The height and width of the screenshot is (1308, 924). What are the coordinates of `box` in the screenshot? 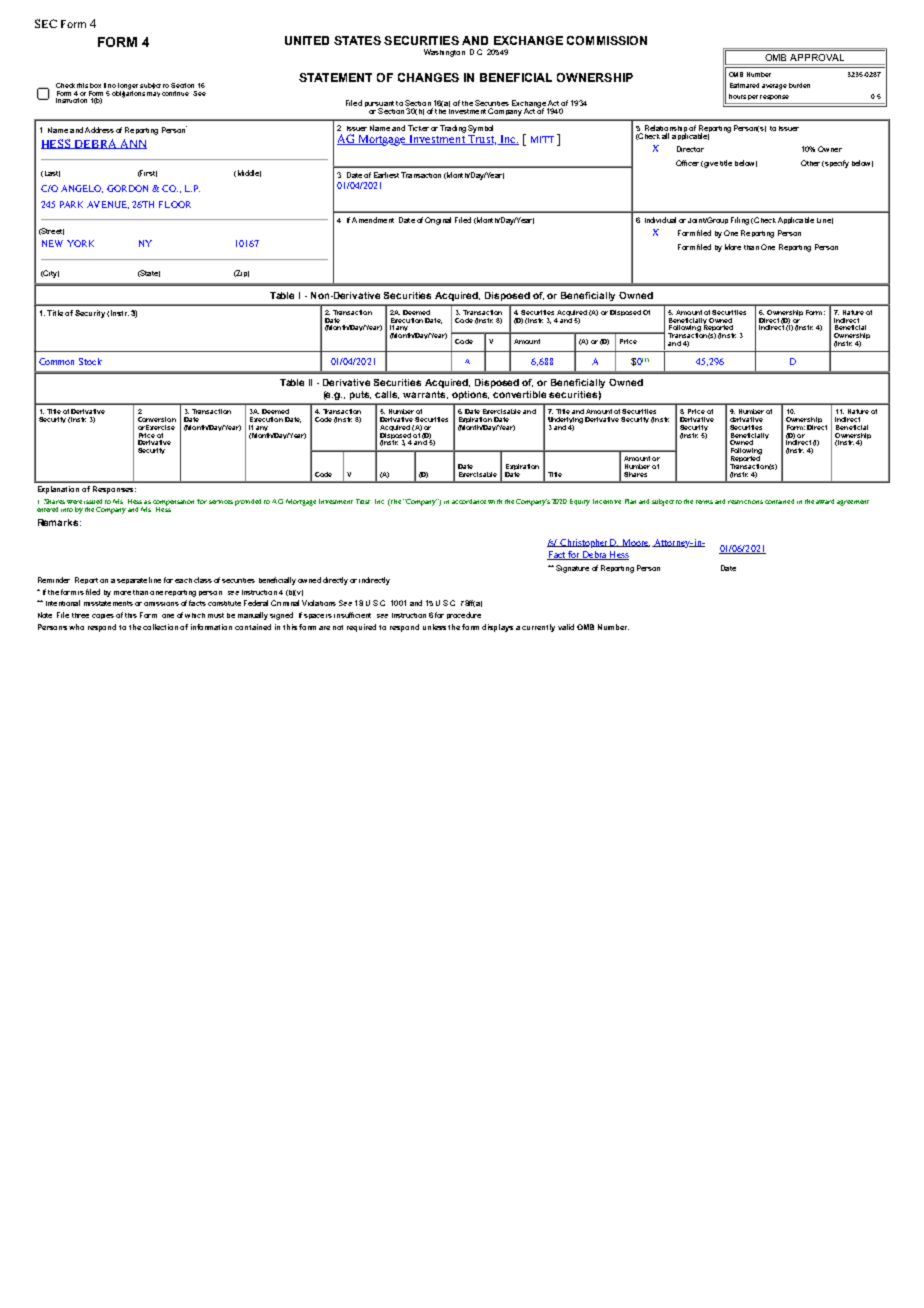 It's located at (95, 85).
